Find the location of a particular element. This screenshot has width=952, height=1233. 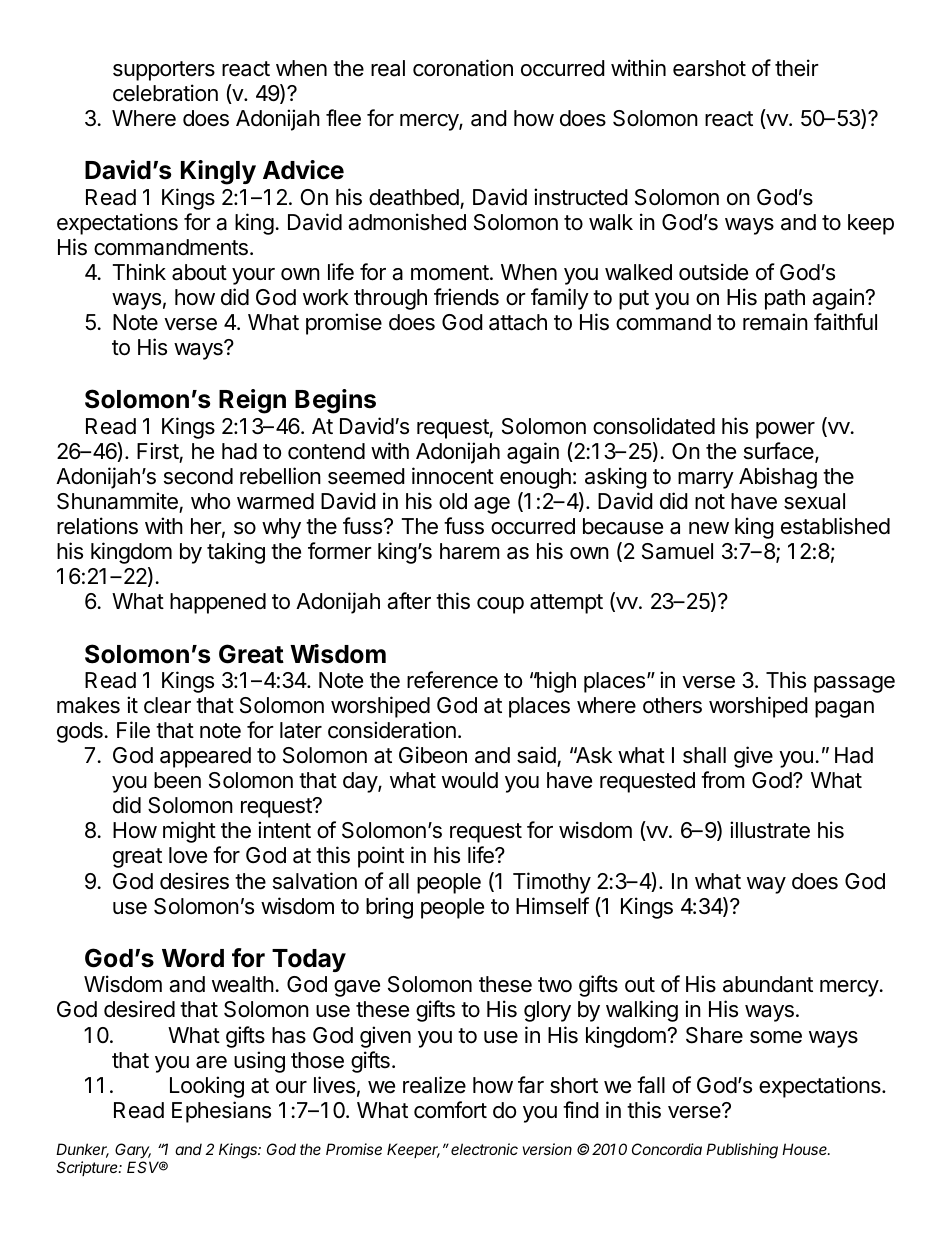

coronation is located at coordinates (463, 68).
